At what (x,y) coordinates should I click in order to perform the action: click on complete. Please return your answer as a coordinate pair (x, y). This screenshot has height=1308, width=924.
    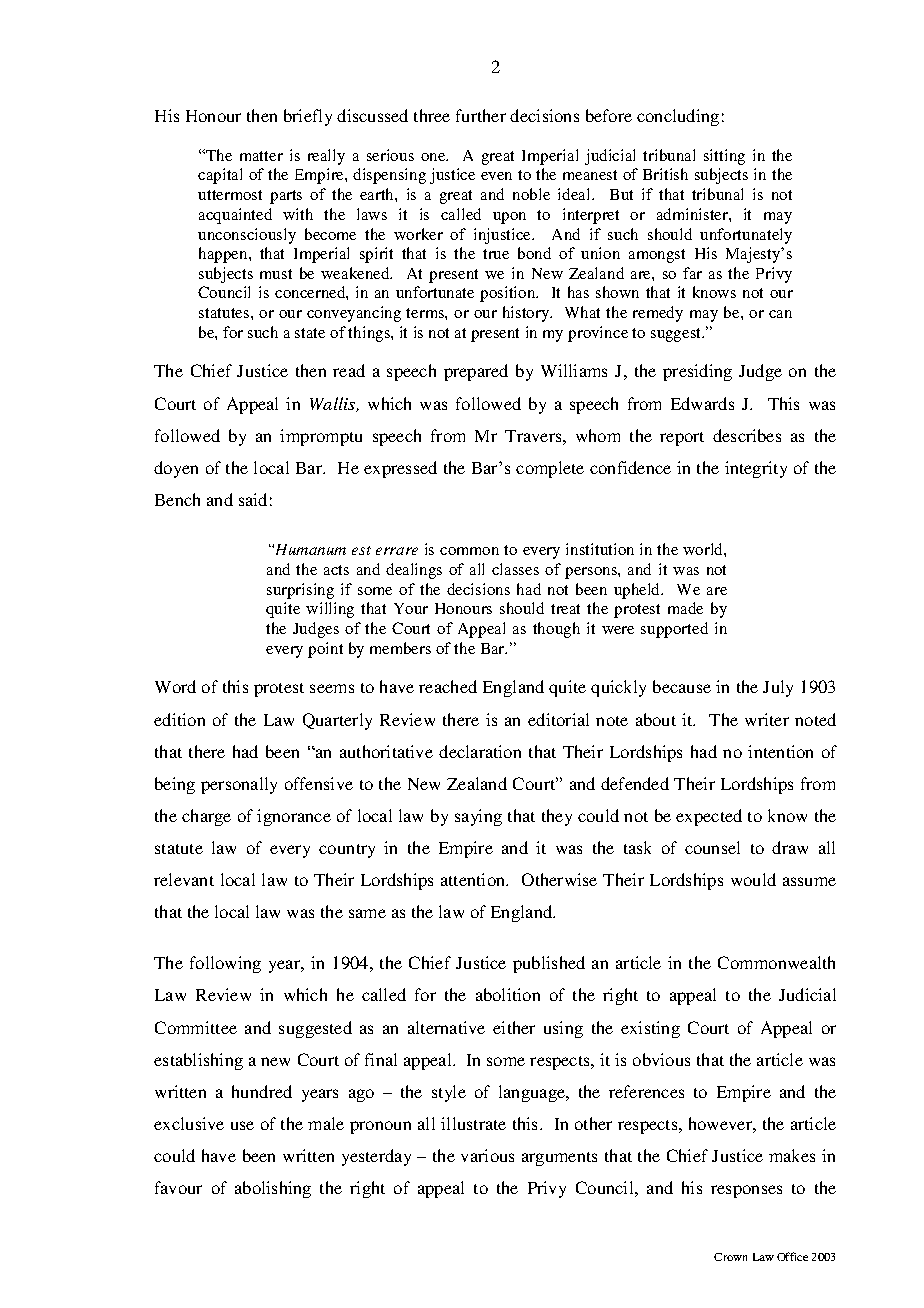
    Looking at the image, I should click on (550, 469).
